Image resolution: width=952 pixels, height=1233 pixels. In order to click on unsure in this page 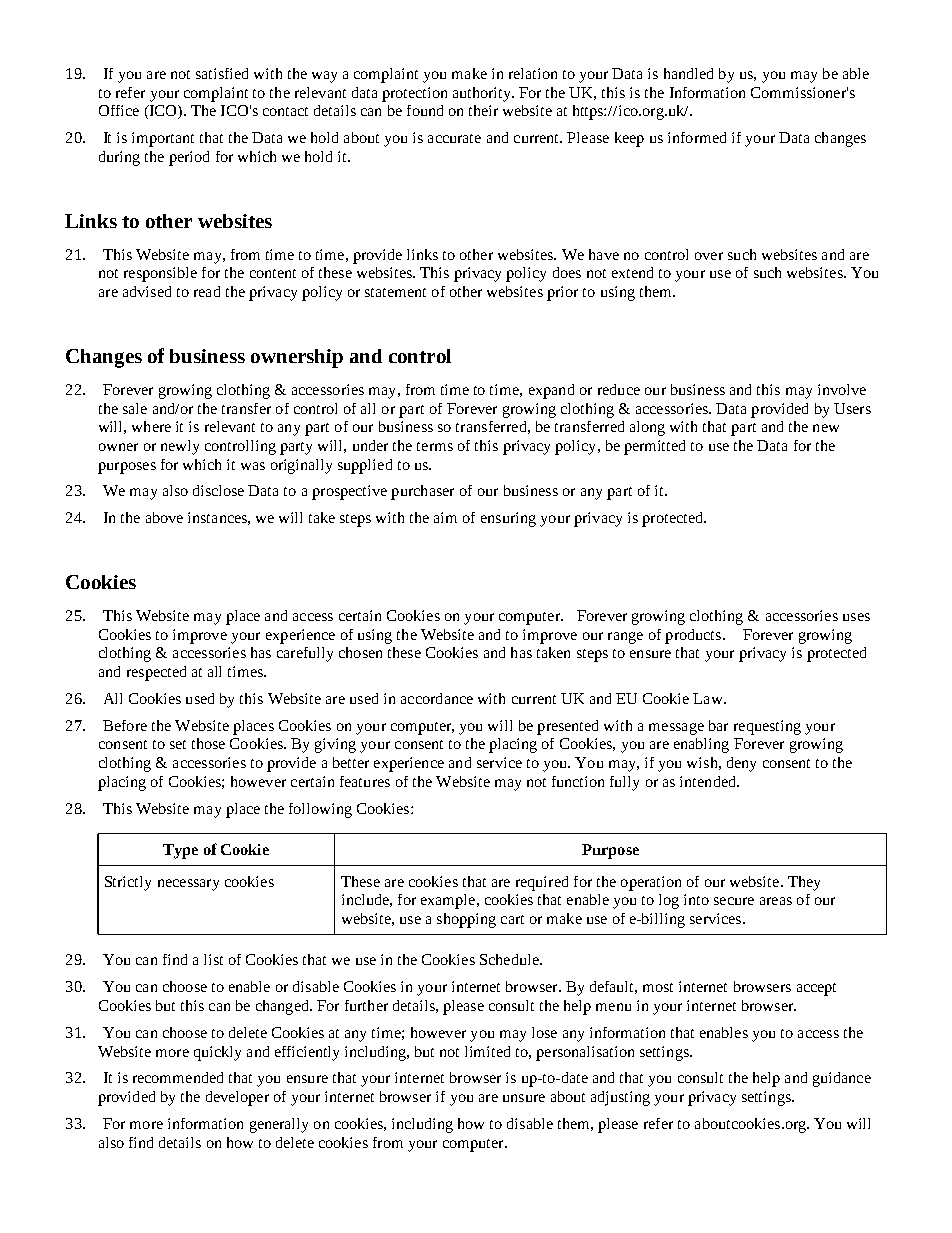, I will do `click(524, 1098)`.
